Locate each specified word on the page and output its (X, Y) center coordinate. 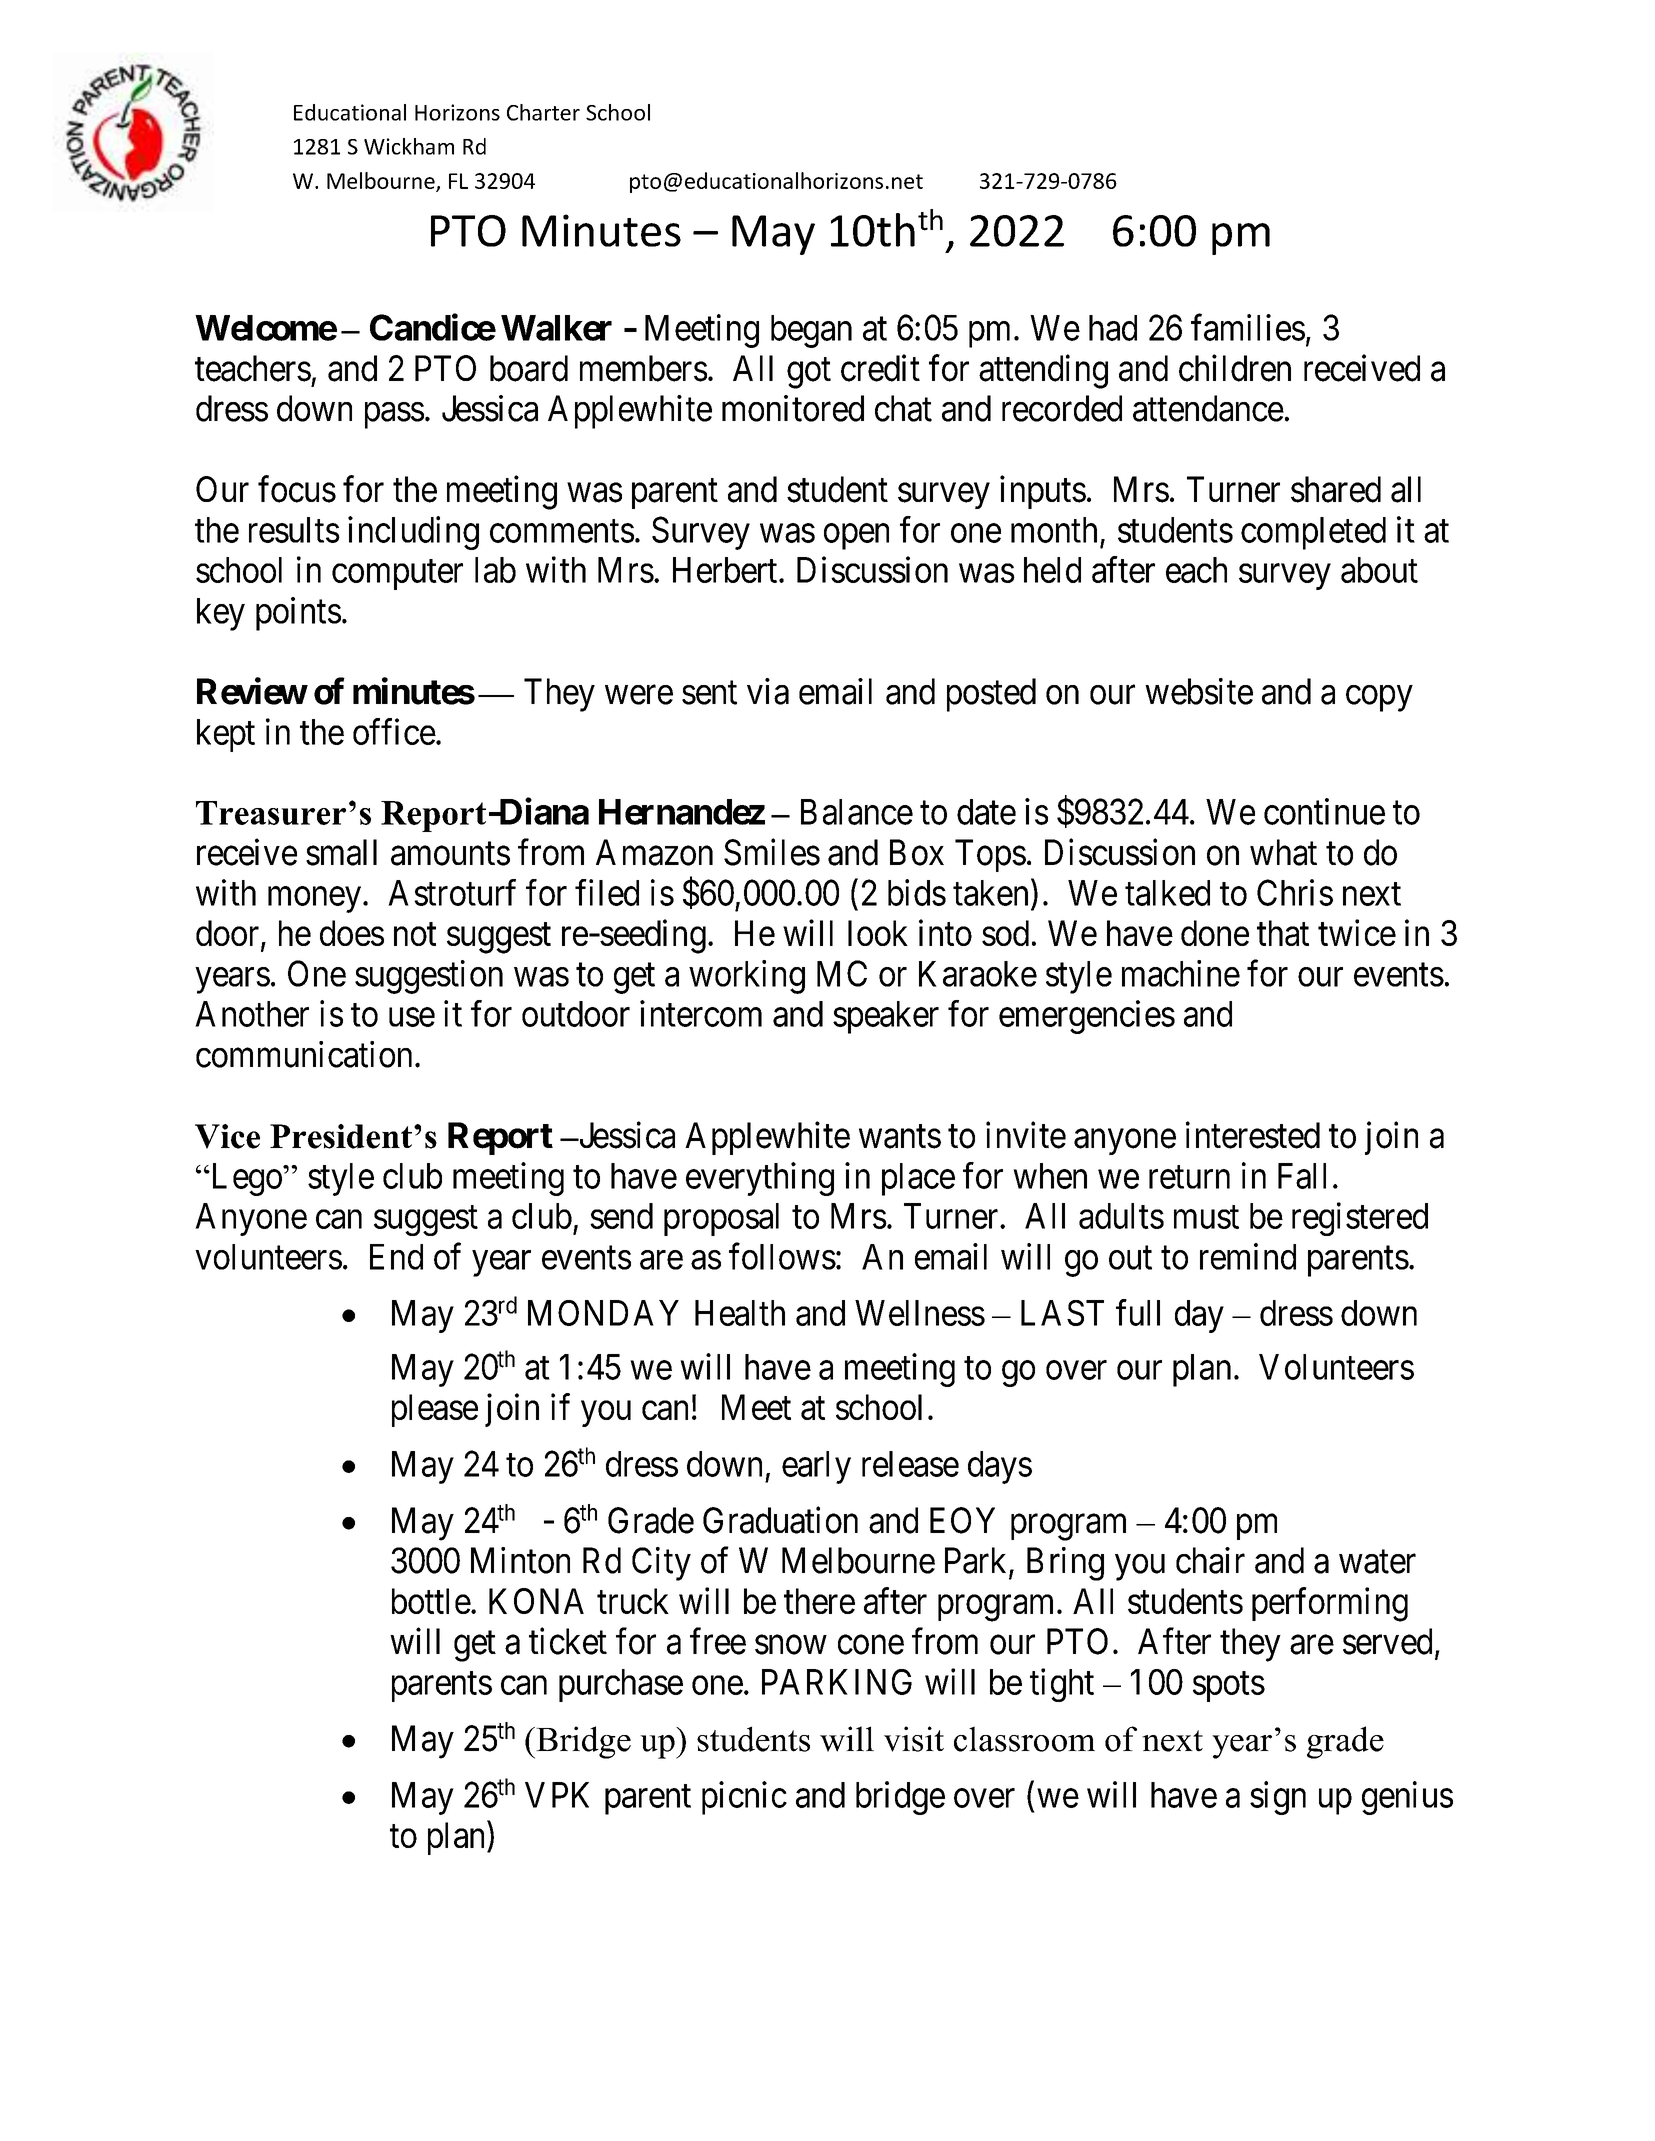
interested (1253, 1135)
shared (1336, 489)
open (856, 537)
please (435, 1410)
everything (760, 1179)
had (1113, 328)
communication (304, 1054)
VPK (557, 1795)
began (811, 331)
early (816, 1467)
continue (1324, 811)
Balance (857, 812)
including (413, 533)
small (341, 852)
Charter (543, 112)
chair (1210, 1560)
